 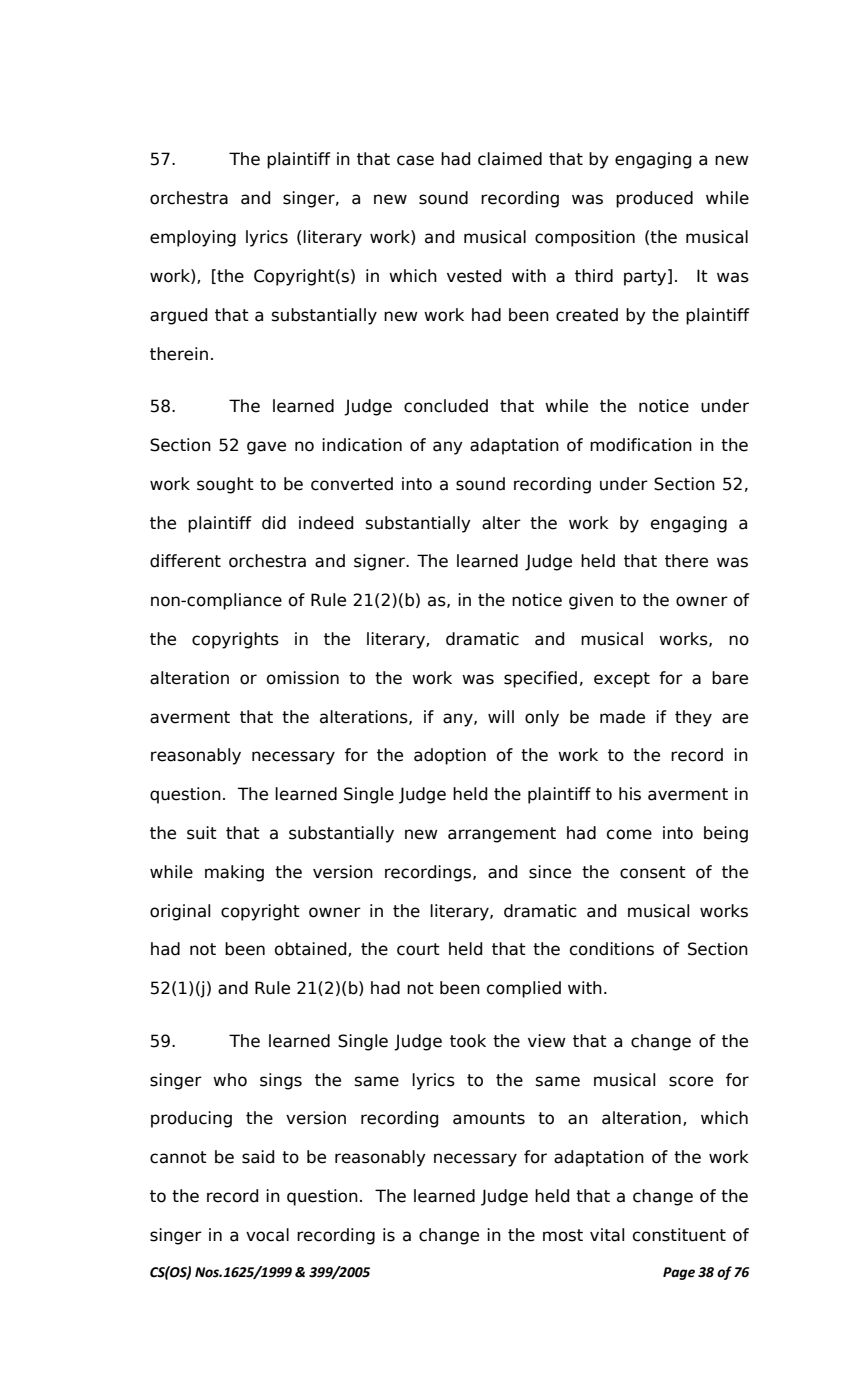 I want to click on vocal, so click(x=267, y=1235).
